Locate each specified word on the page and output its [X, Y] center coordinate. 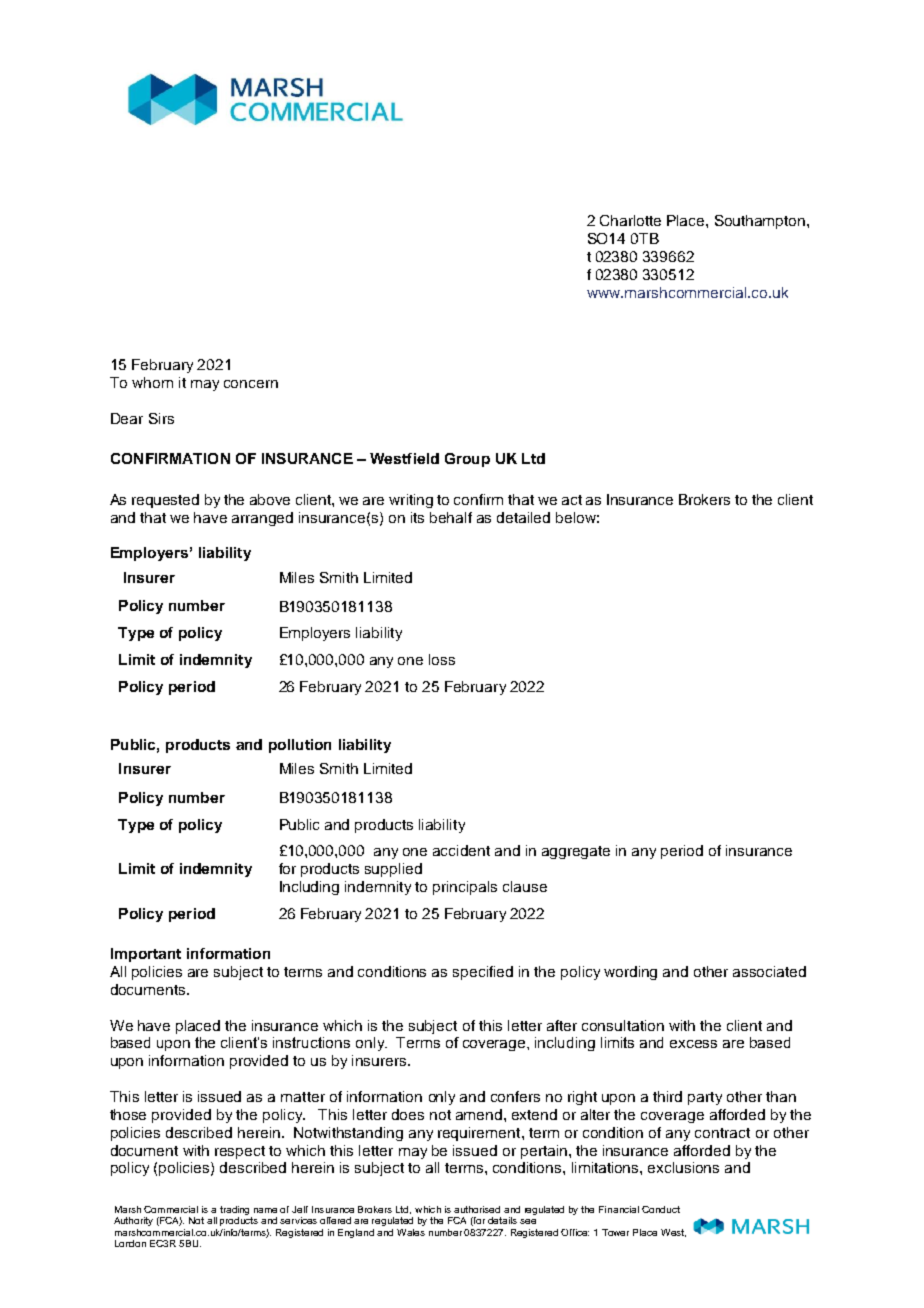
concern [251, 384]
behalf [451, 517]
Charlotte [630, 220]
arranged [262, 519]
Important [146, 955]
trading [234, 1210]
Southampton [761, 222]
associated [769, 971]
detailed [523, 517]
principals [465, 888]
